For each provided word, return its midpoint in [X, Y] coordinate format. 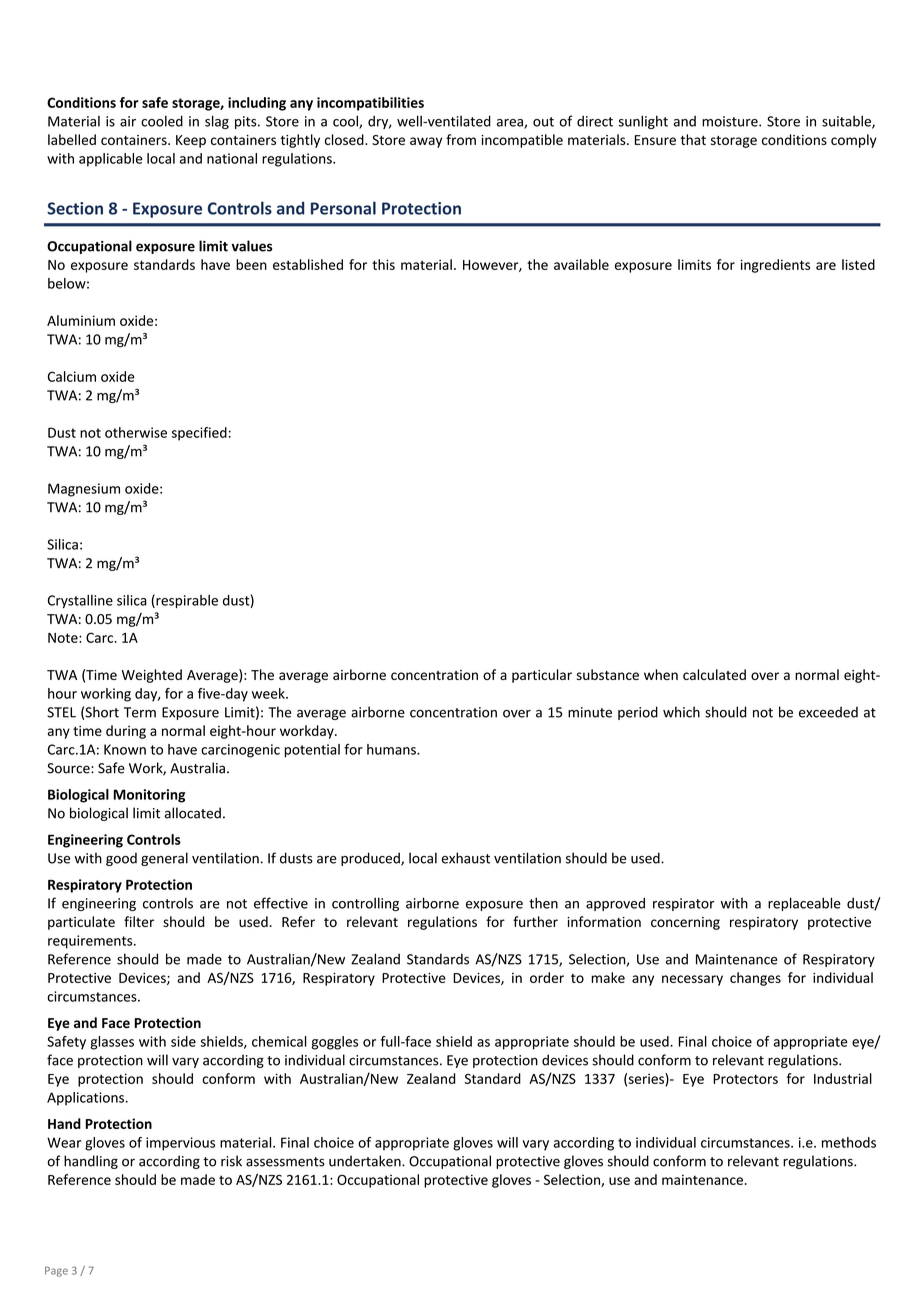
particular [542, 676]
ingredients [775, 266]
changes [755, 979]
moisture [731, 121]
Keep [191, 141]
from [461, 139]
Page [56, 1271]
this [383, 264]
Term [140, 712]
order [547, 977]
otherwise [136, 432]
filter [139, 921]
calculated [714, 674]
